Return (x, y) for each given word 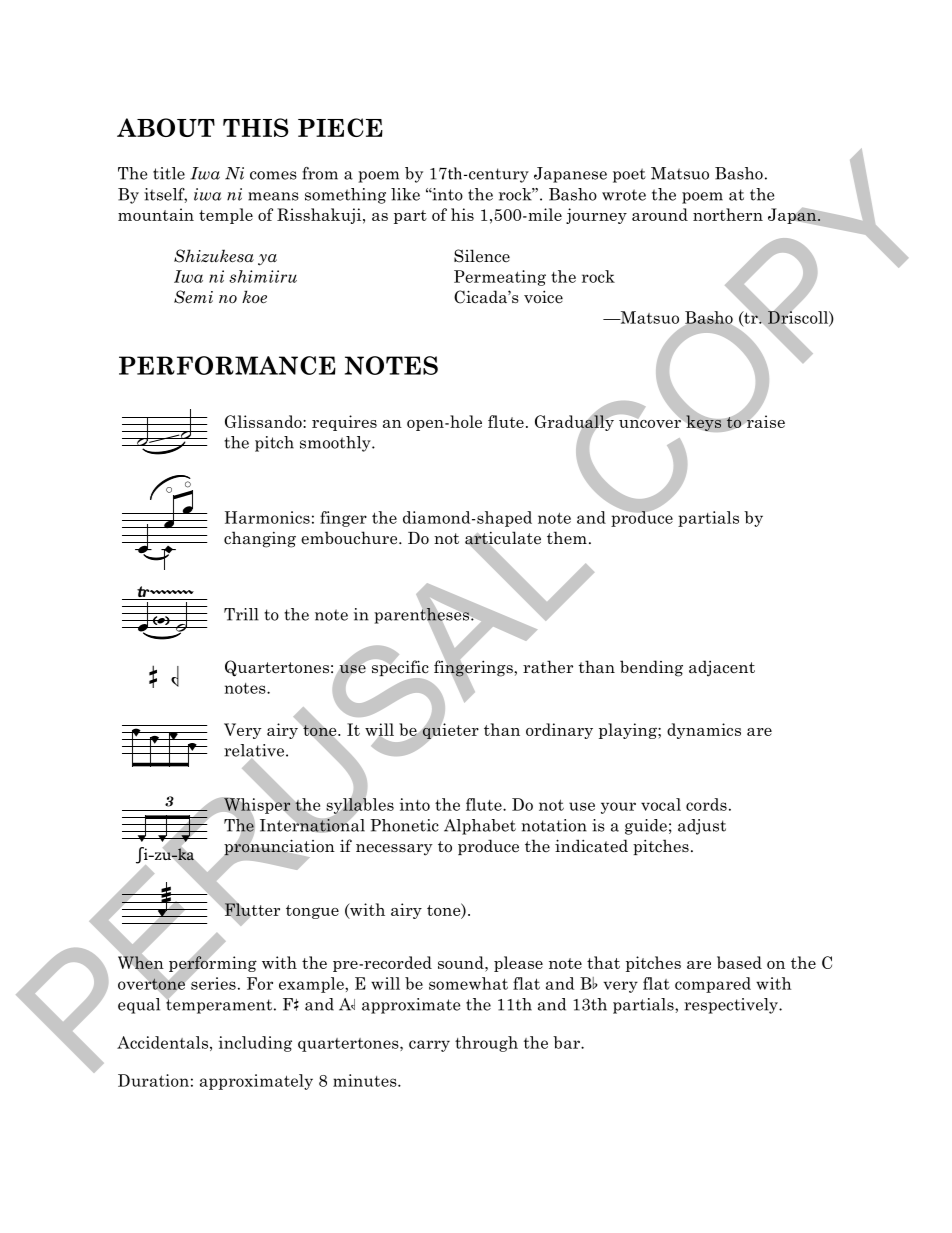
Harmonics (267, 517)
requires (344, 423)
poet (629, 175)
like (405, 194)
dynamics (704, 731)
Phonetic (404, 825)
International (312, 825)
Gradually (575, 423)
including (255, 1044)
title (169, 173)
